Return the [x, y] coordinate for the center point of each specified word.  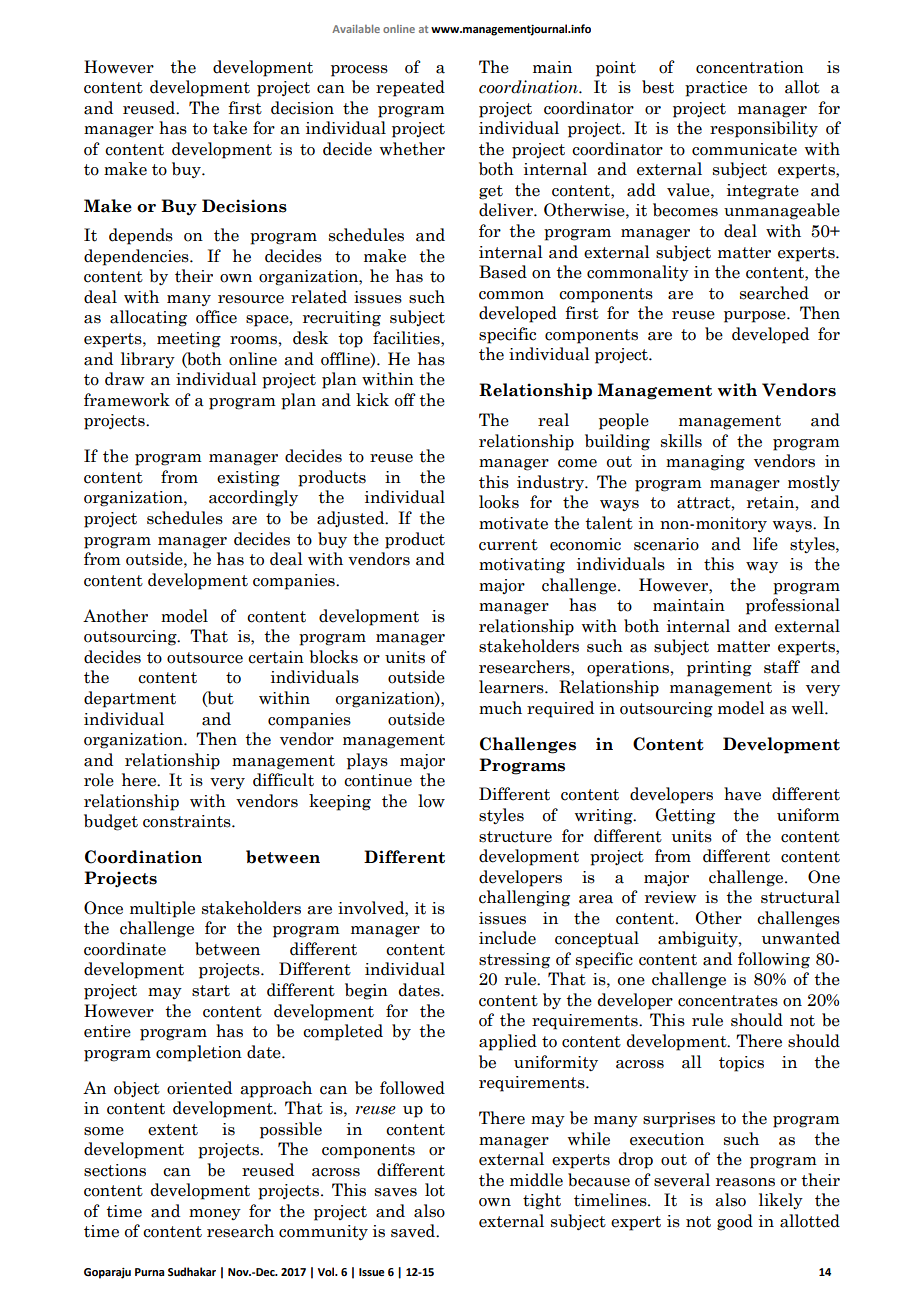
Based [503, 272]
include [507, 938]
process [359, 71]
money [215, 1214]
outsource [205, 658]
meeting [189, 340]
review [671, 897]
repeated [410, 88]
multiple [162, 909]
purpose [756, 317]
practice [716, 89]
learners [512, 687]
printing [719, 669]
